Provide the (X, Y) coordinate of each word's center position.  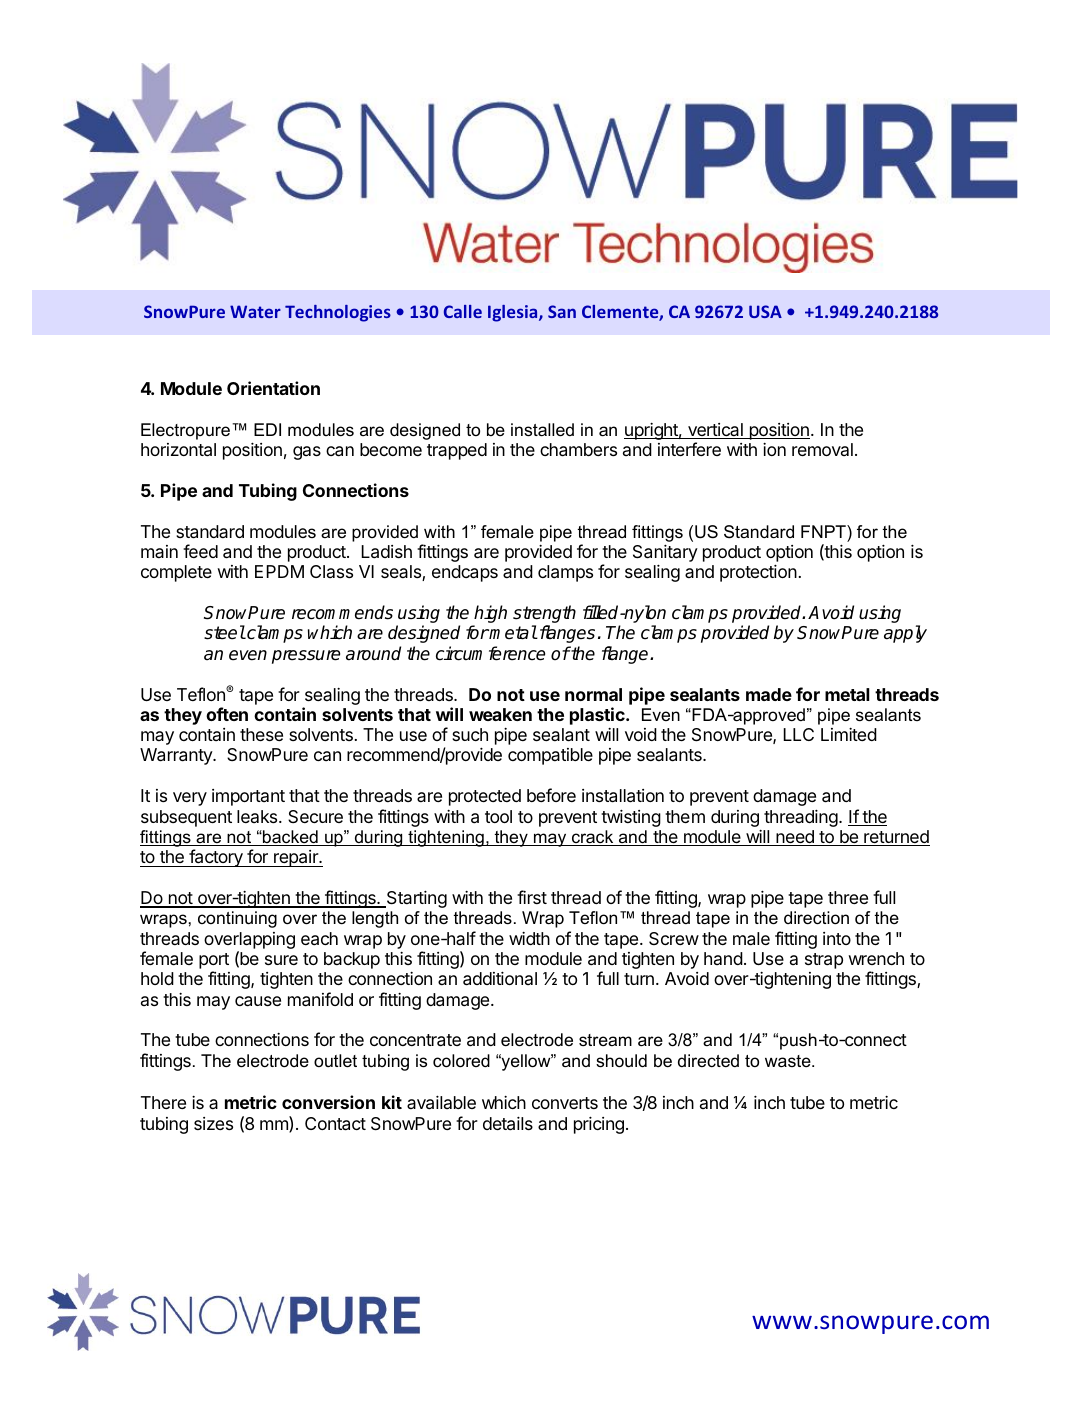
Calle (463, 311)
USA (765, 311)
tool (498, 816)
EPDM (279, 571)
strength (544, 615)
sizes (213, 1123)
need (795, 838)
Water (255, 311)
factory (216, 858)
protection (758, 573)
